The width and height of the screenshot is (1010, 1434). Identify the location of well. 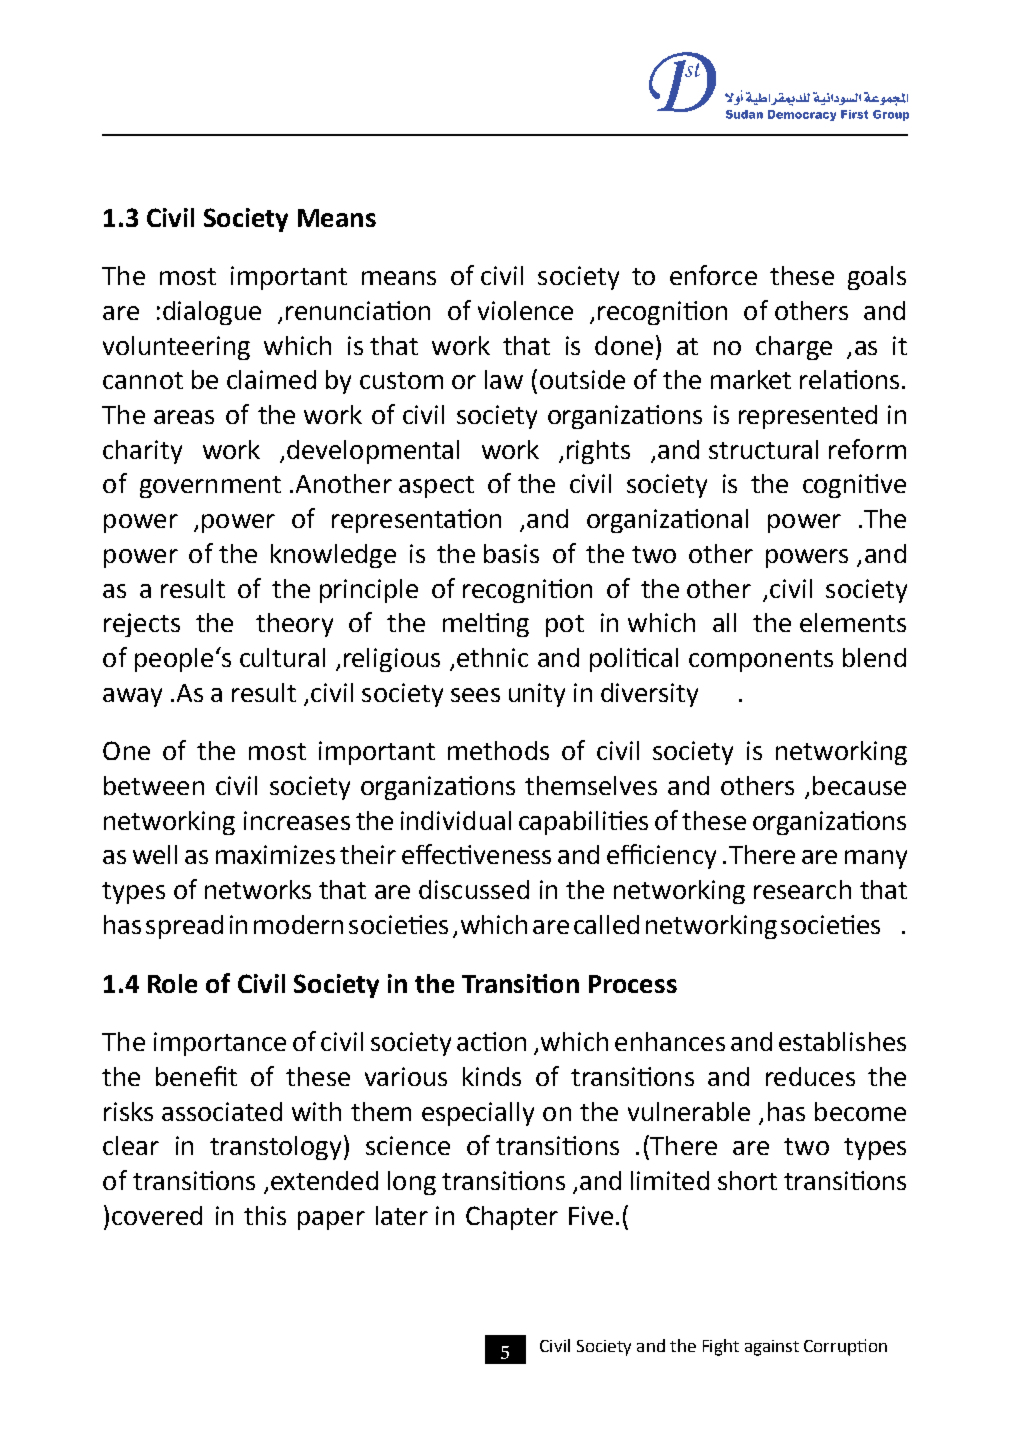
(155, 854).
